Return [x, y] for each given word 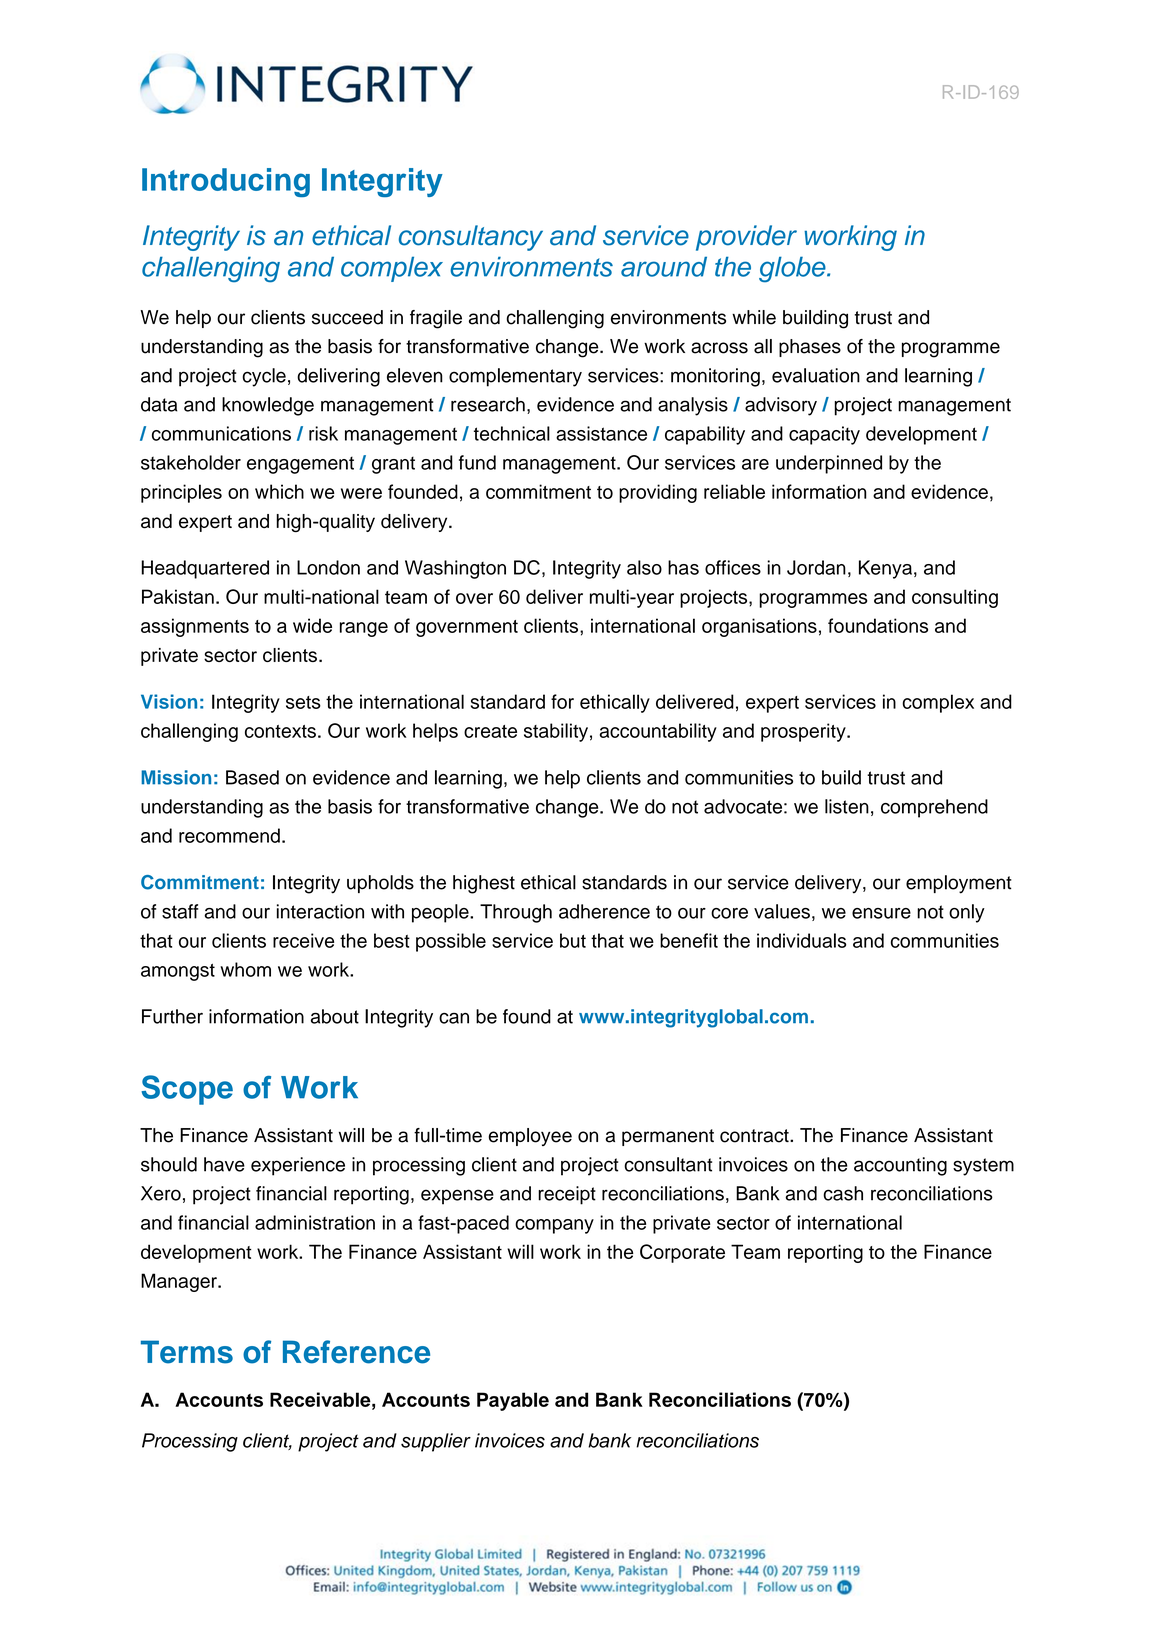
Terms [187, 1352]
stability [556, 732]
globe [793, 269]
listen [847, 806]
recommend [229, 835]
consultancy [471, 238]
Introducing [226, 182]
